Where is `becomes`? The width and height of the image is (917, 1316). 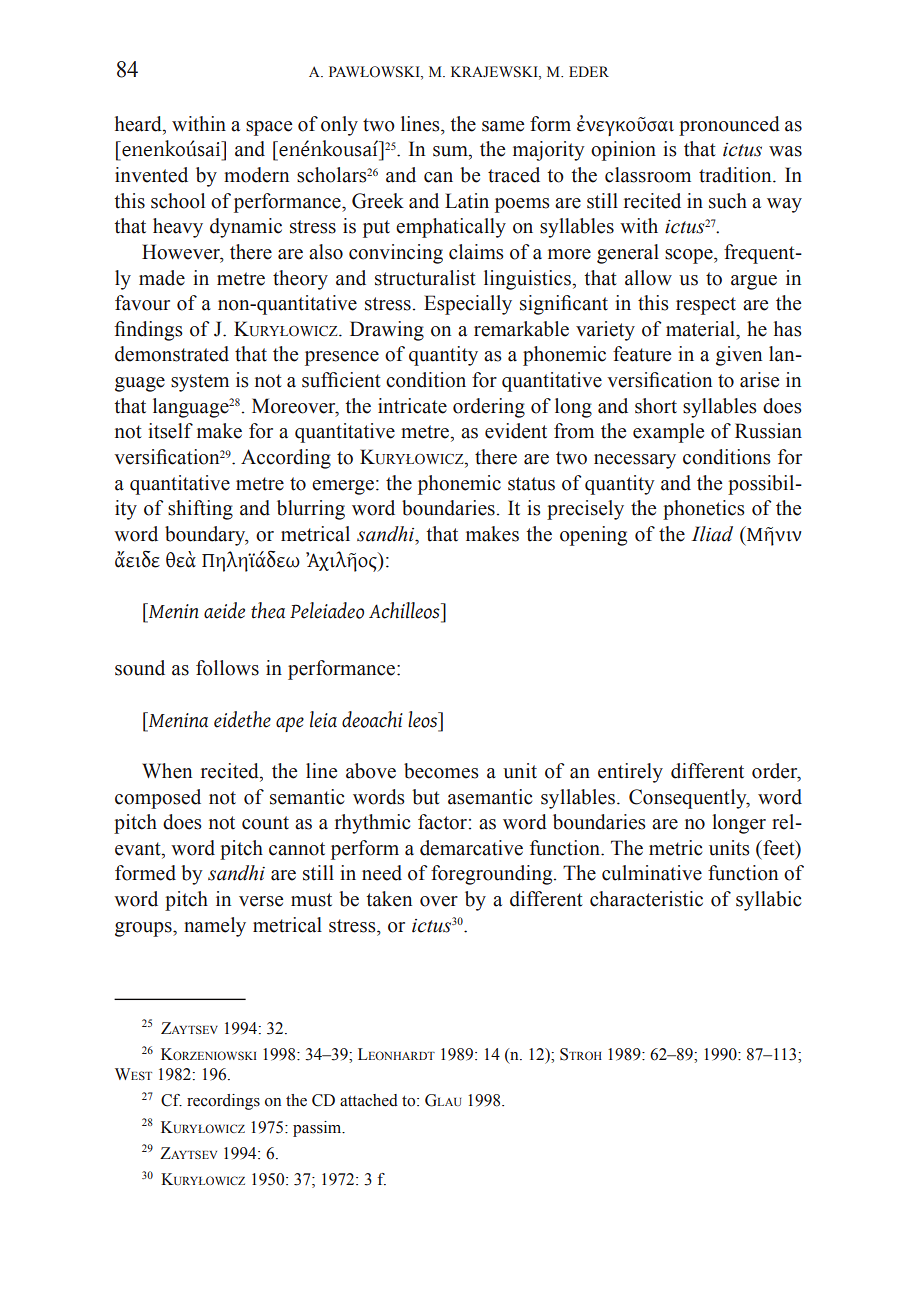 becomes is located at coordinates (441, 771).
